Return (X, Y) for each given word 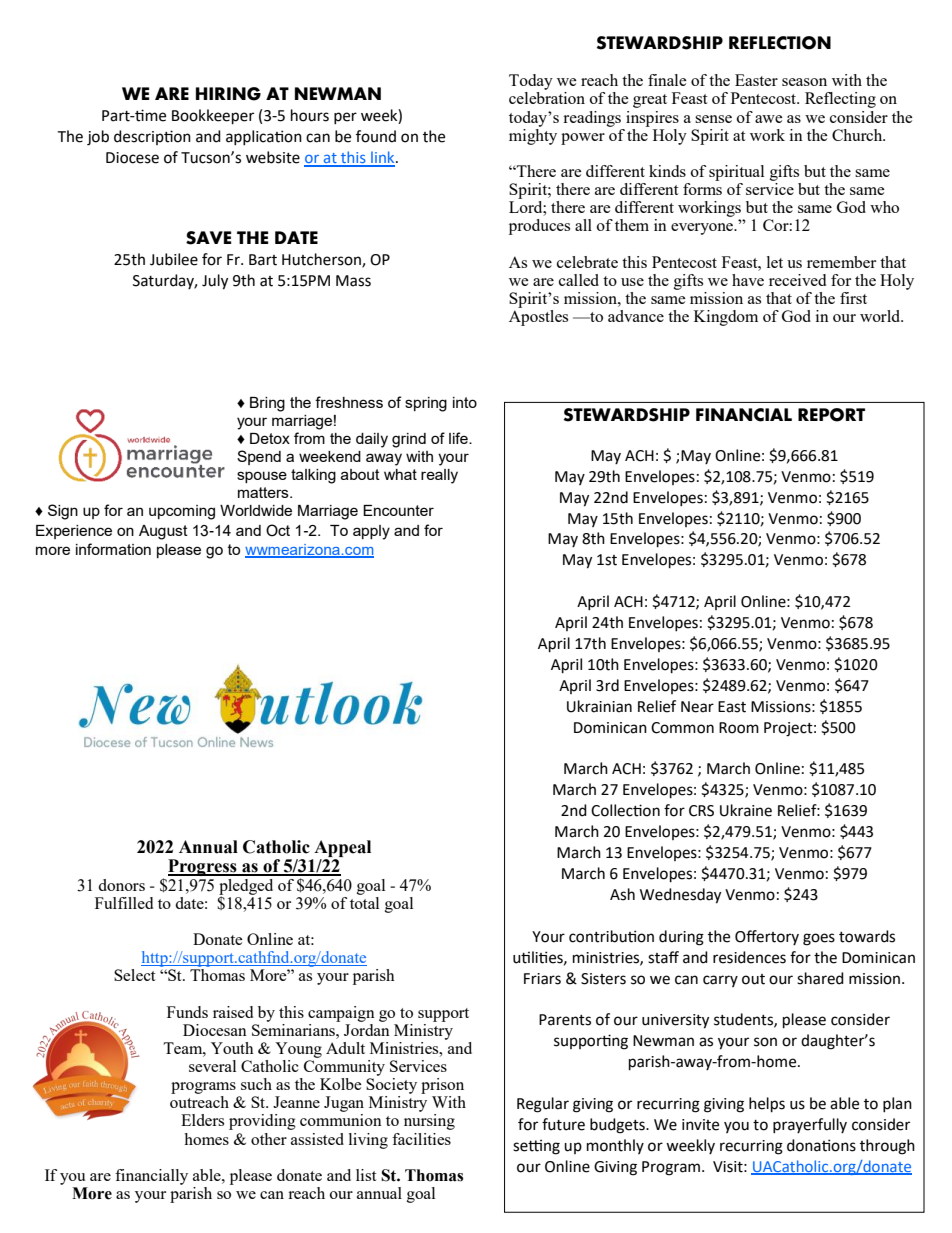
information (113, 549)
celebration (547, 98)
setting (536, 1147)
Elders (202, 1120)
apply (371, 532)
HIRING (228, 94)
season (804, 82)
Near (697, 707)
